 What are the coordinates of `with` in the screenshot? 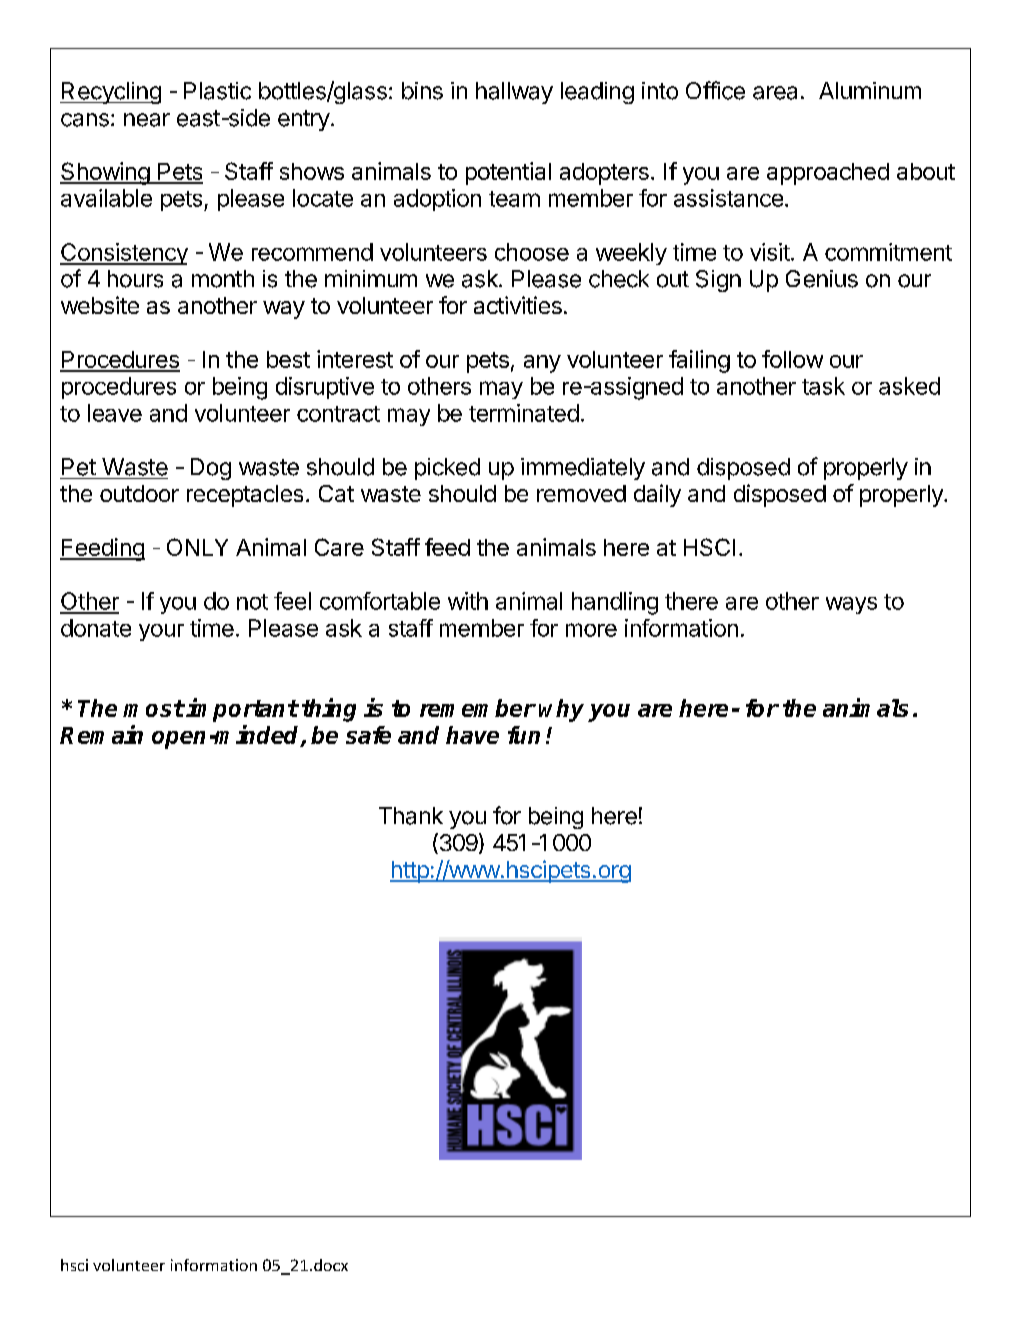 It's located at (468, 601).
